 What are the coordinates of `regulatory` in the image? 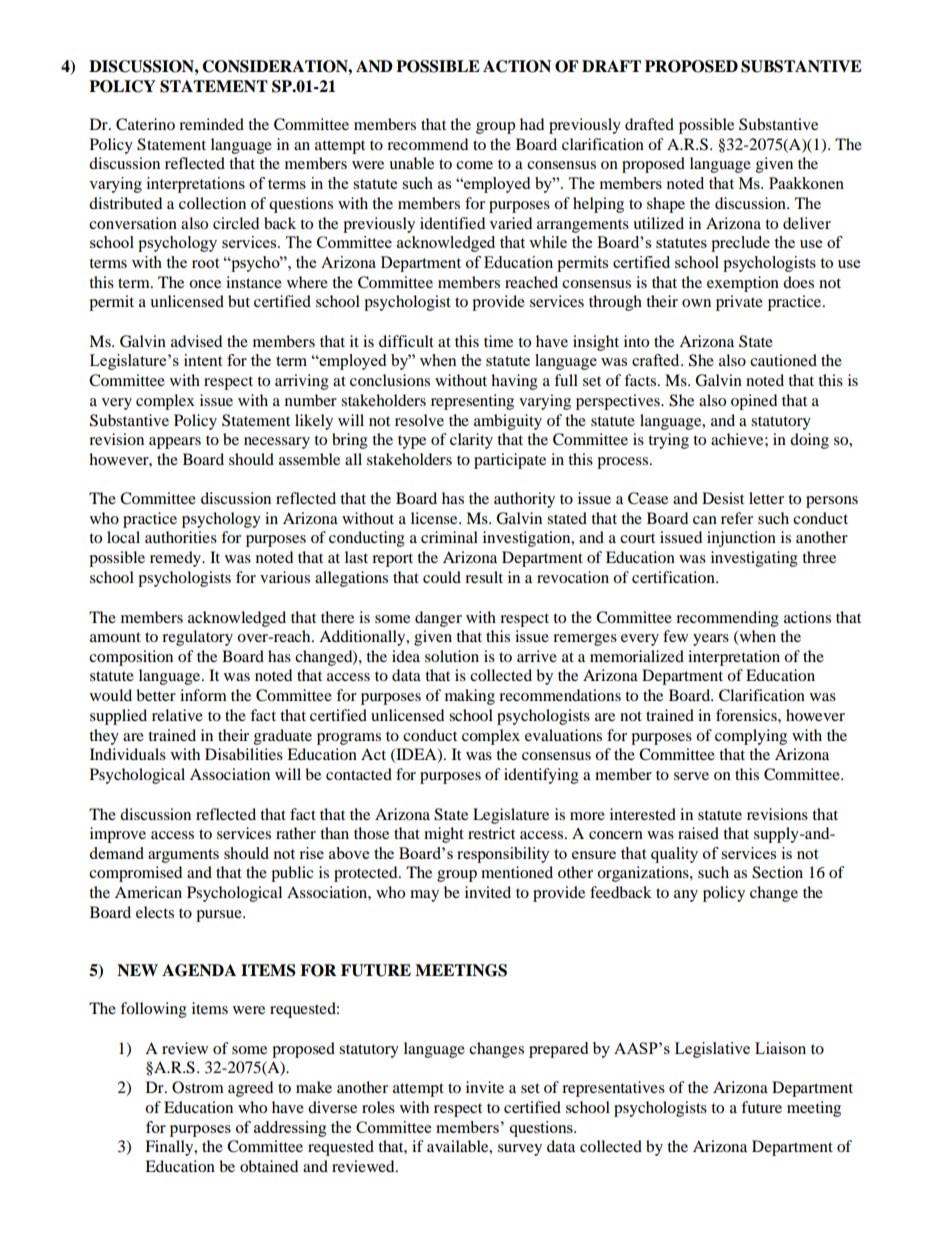 It's located at (197, 638).
